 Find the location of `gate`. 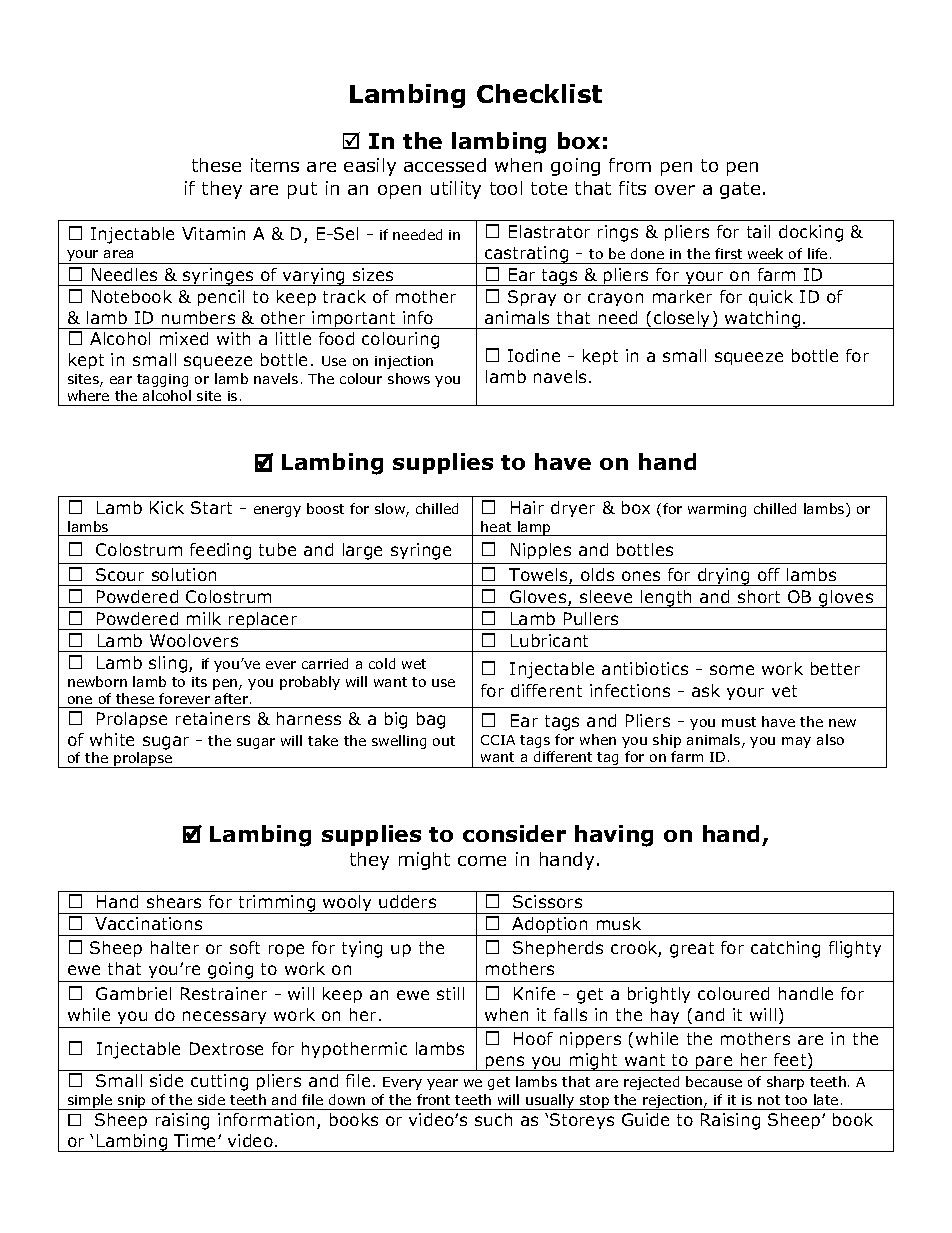

gate is located at coordinates (740, 190).
